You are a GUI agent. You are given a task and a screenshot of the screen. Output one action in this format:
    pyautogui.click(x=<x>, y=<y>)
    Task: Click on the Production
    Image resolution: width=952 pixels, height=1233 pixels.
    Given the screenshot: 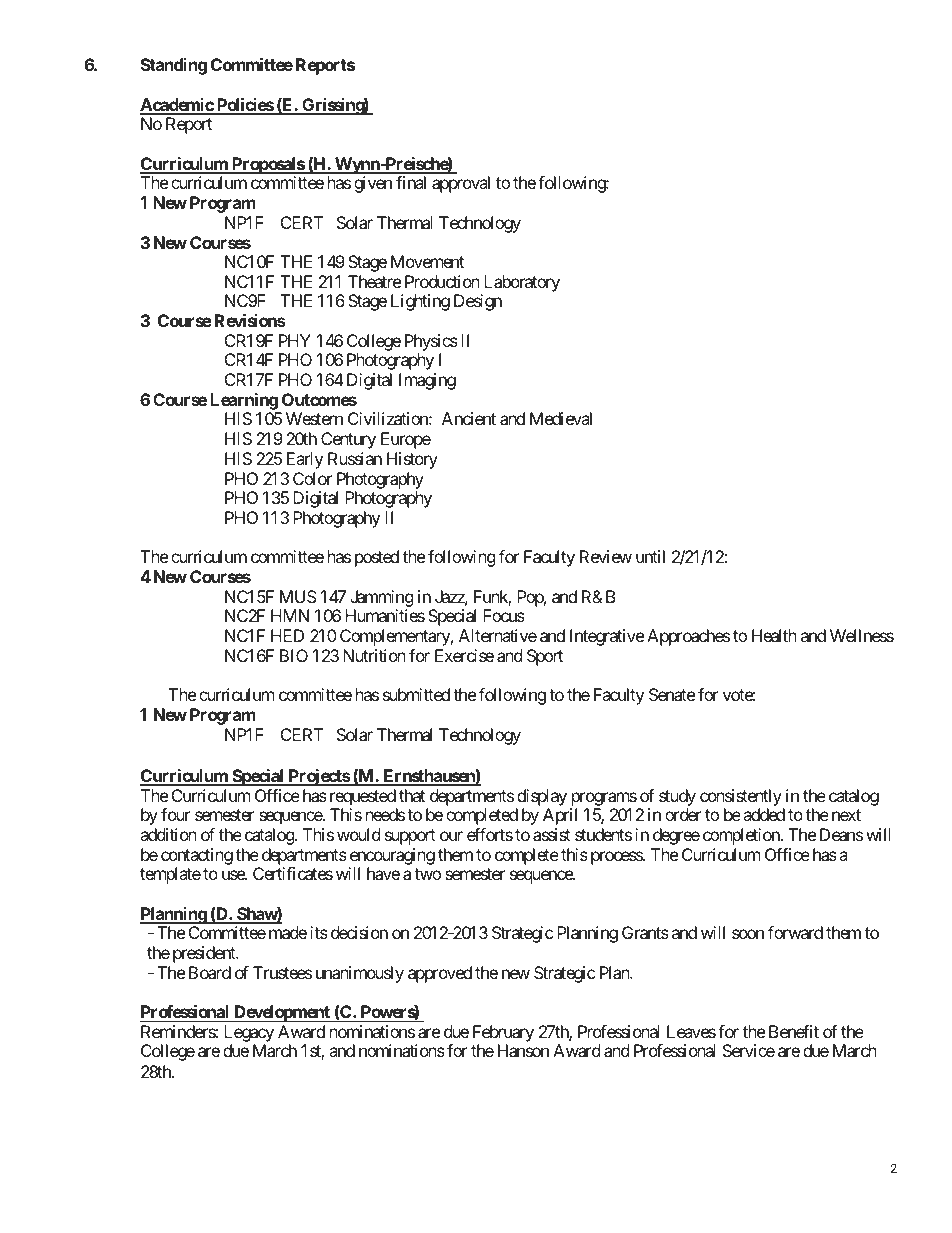 What is the action you would take?
    pyautogui.click(x=442, y=281)
